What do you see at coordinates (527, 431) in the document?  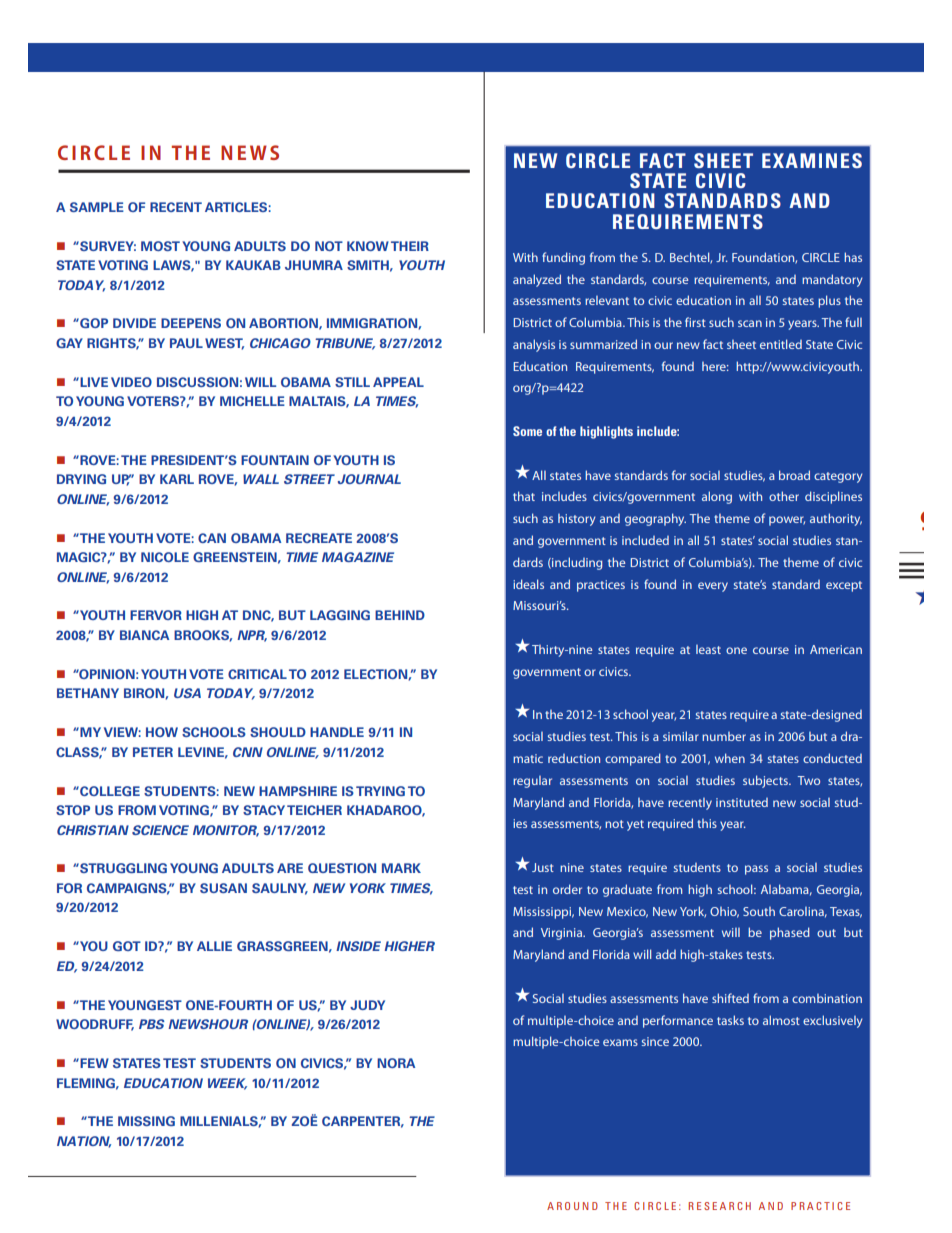 I see `Some` at bounding box center [527, 431].
